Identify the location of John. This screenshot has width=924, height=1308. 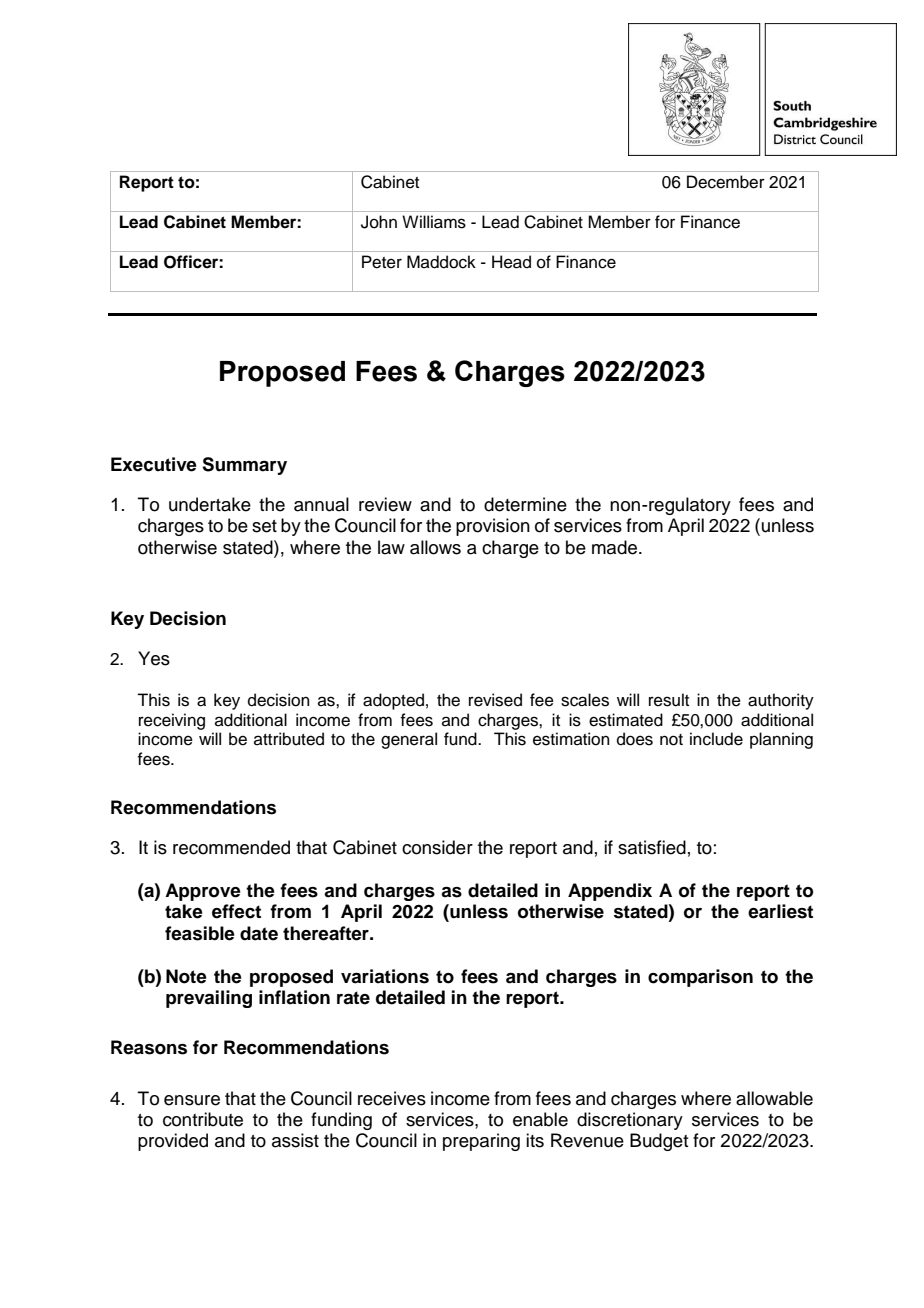
(379, 222).
